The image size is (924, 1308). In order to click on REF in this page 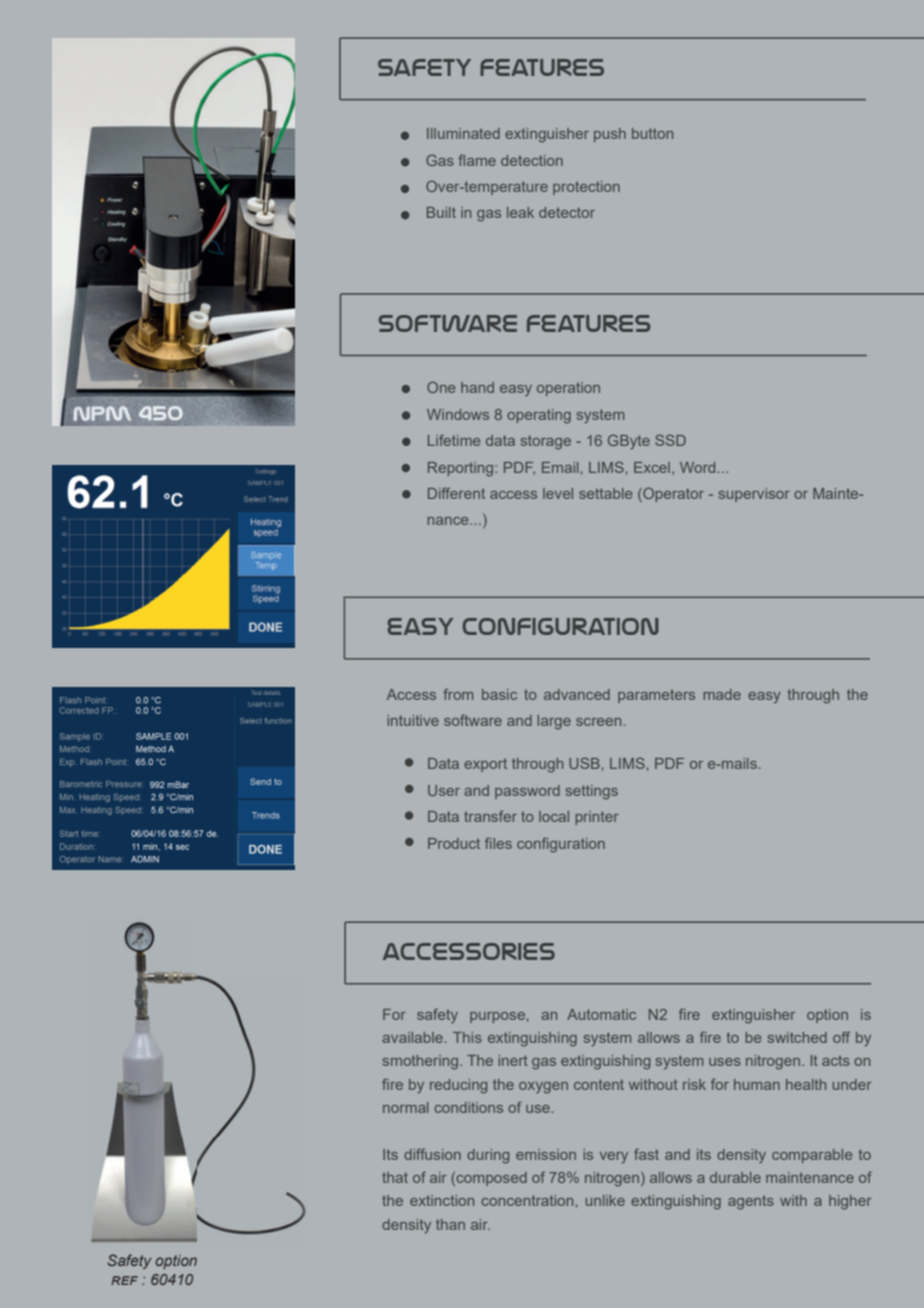, I will do `click(124, 1280)`.
